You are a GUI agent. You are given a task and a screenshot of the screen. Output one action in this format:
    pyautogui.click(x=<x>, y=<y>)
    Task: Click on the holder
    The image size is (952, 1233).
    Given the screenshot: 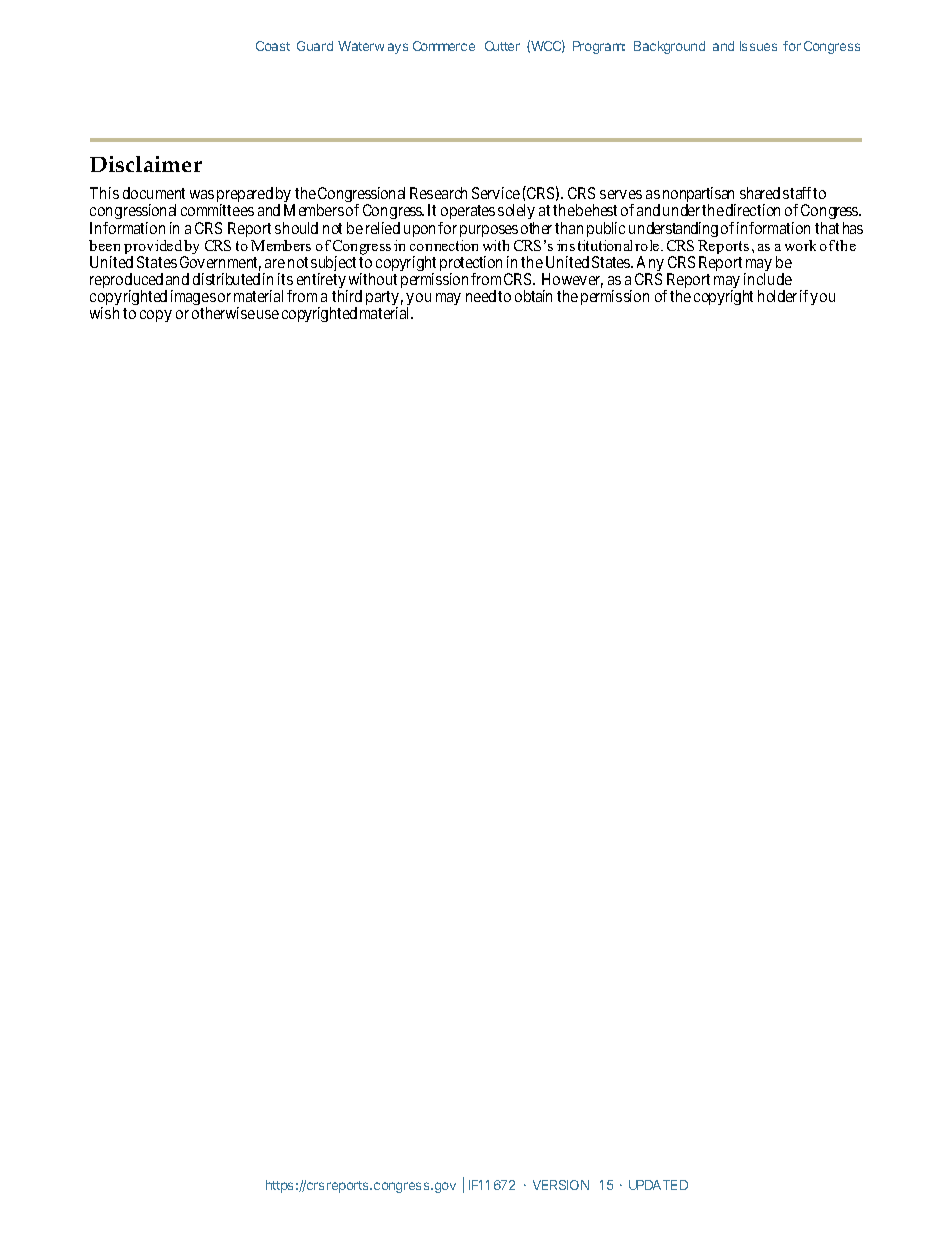 What is the action you would take?
    pyautogui.click(x=777, y=296)
